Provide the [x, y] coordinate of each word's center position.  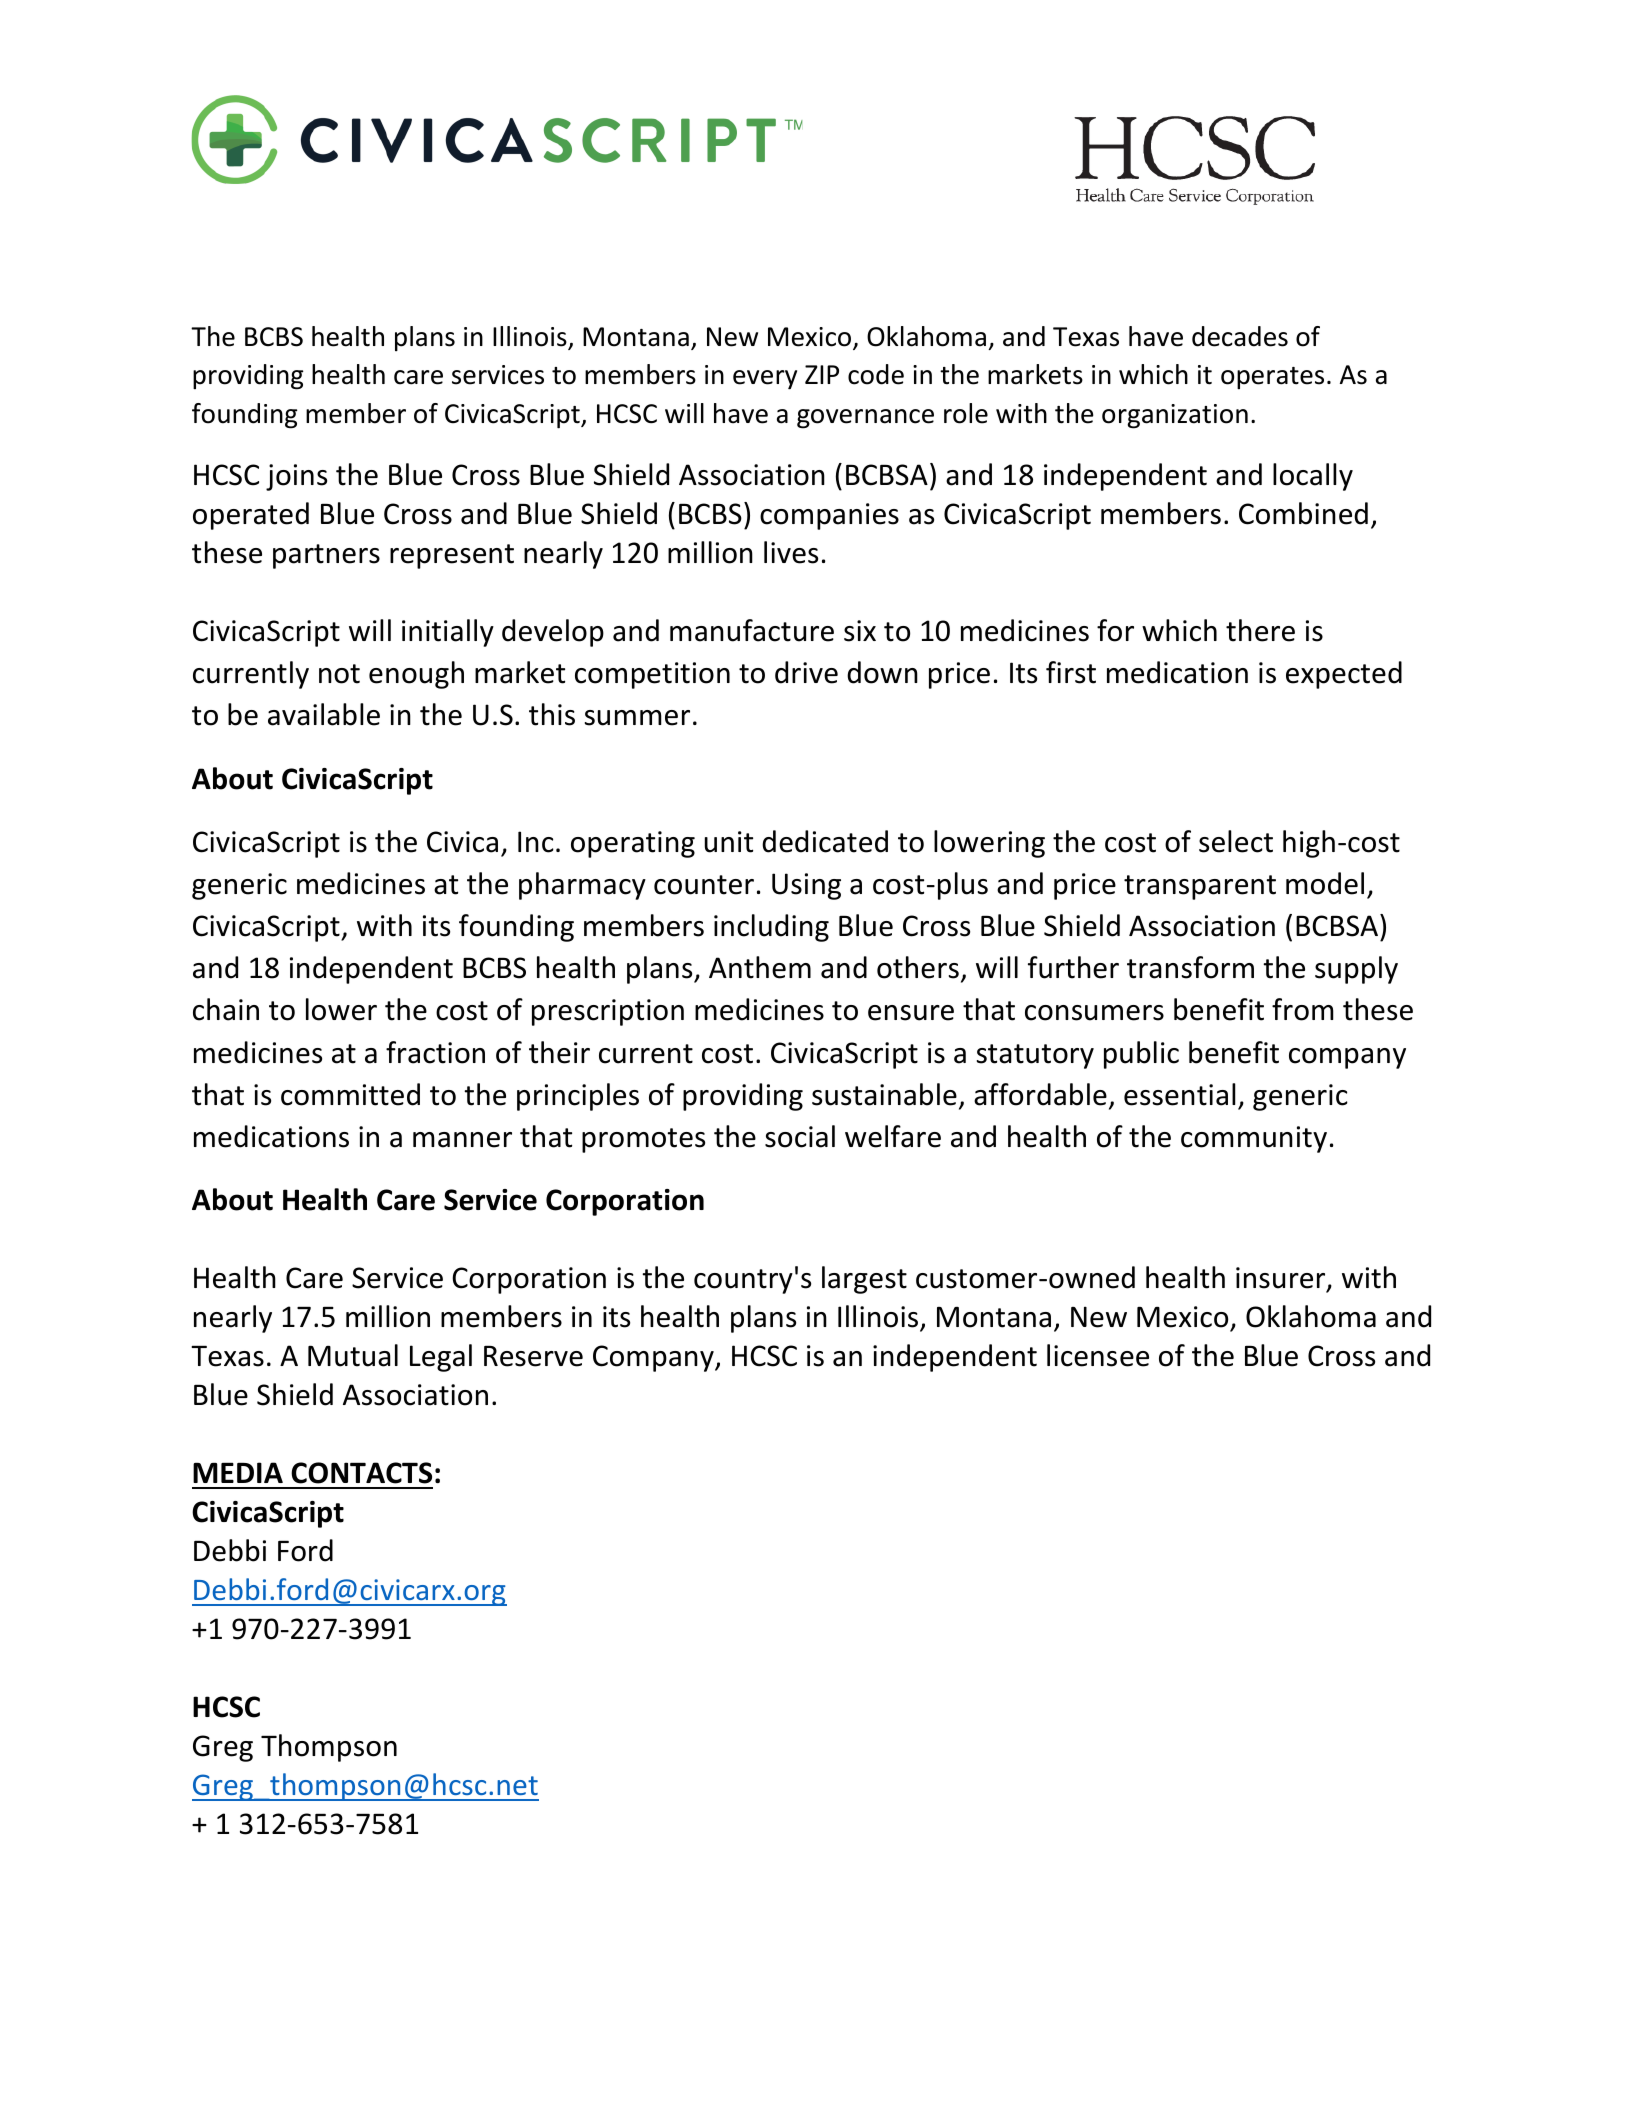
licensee [1098, 1355]
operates [1272, 378]
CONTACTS [361, 1473]
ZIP [822, 374]
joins [296, 477]
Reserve [533, 1356]
